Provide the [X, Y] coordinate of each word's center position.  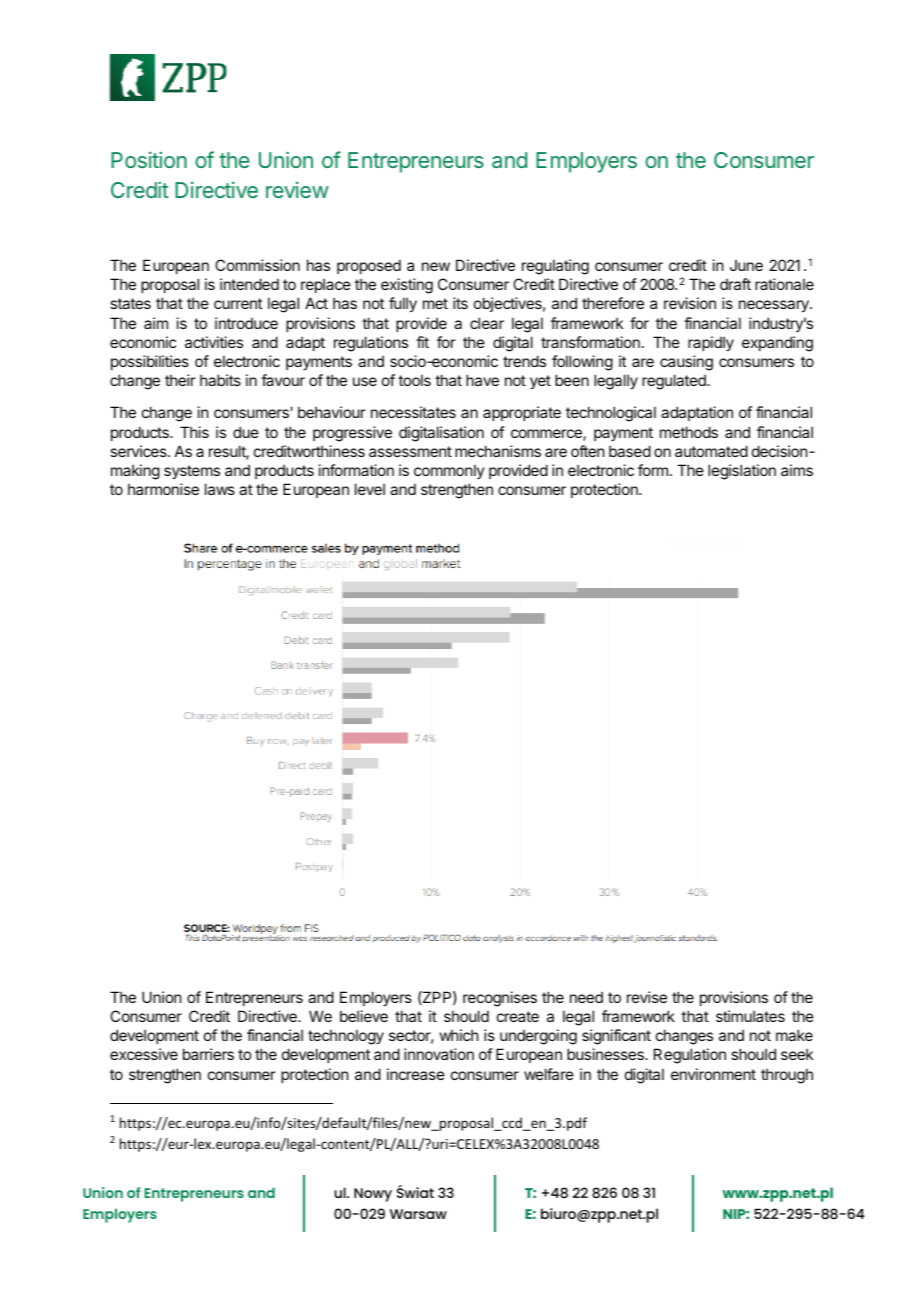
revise [647, 997]
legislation [742, 472]
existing [407, 286]
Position [149, 160]
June [746, 265]
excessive [144, 1054]
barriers [208, 1054]
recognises [500, 999]
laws [220, 489]
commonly [449, 471]
